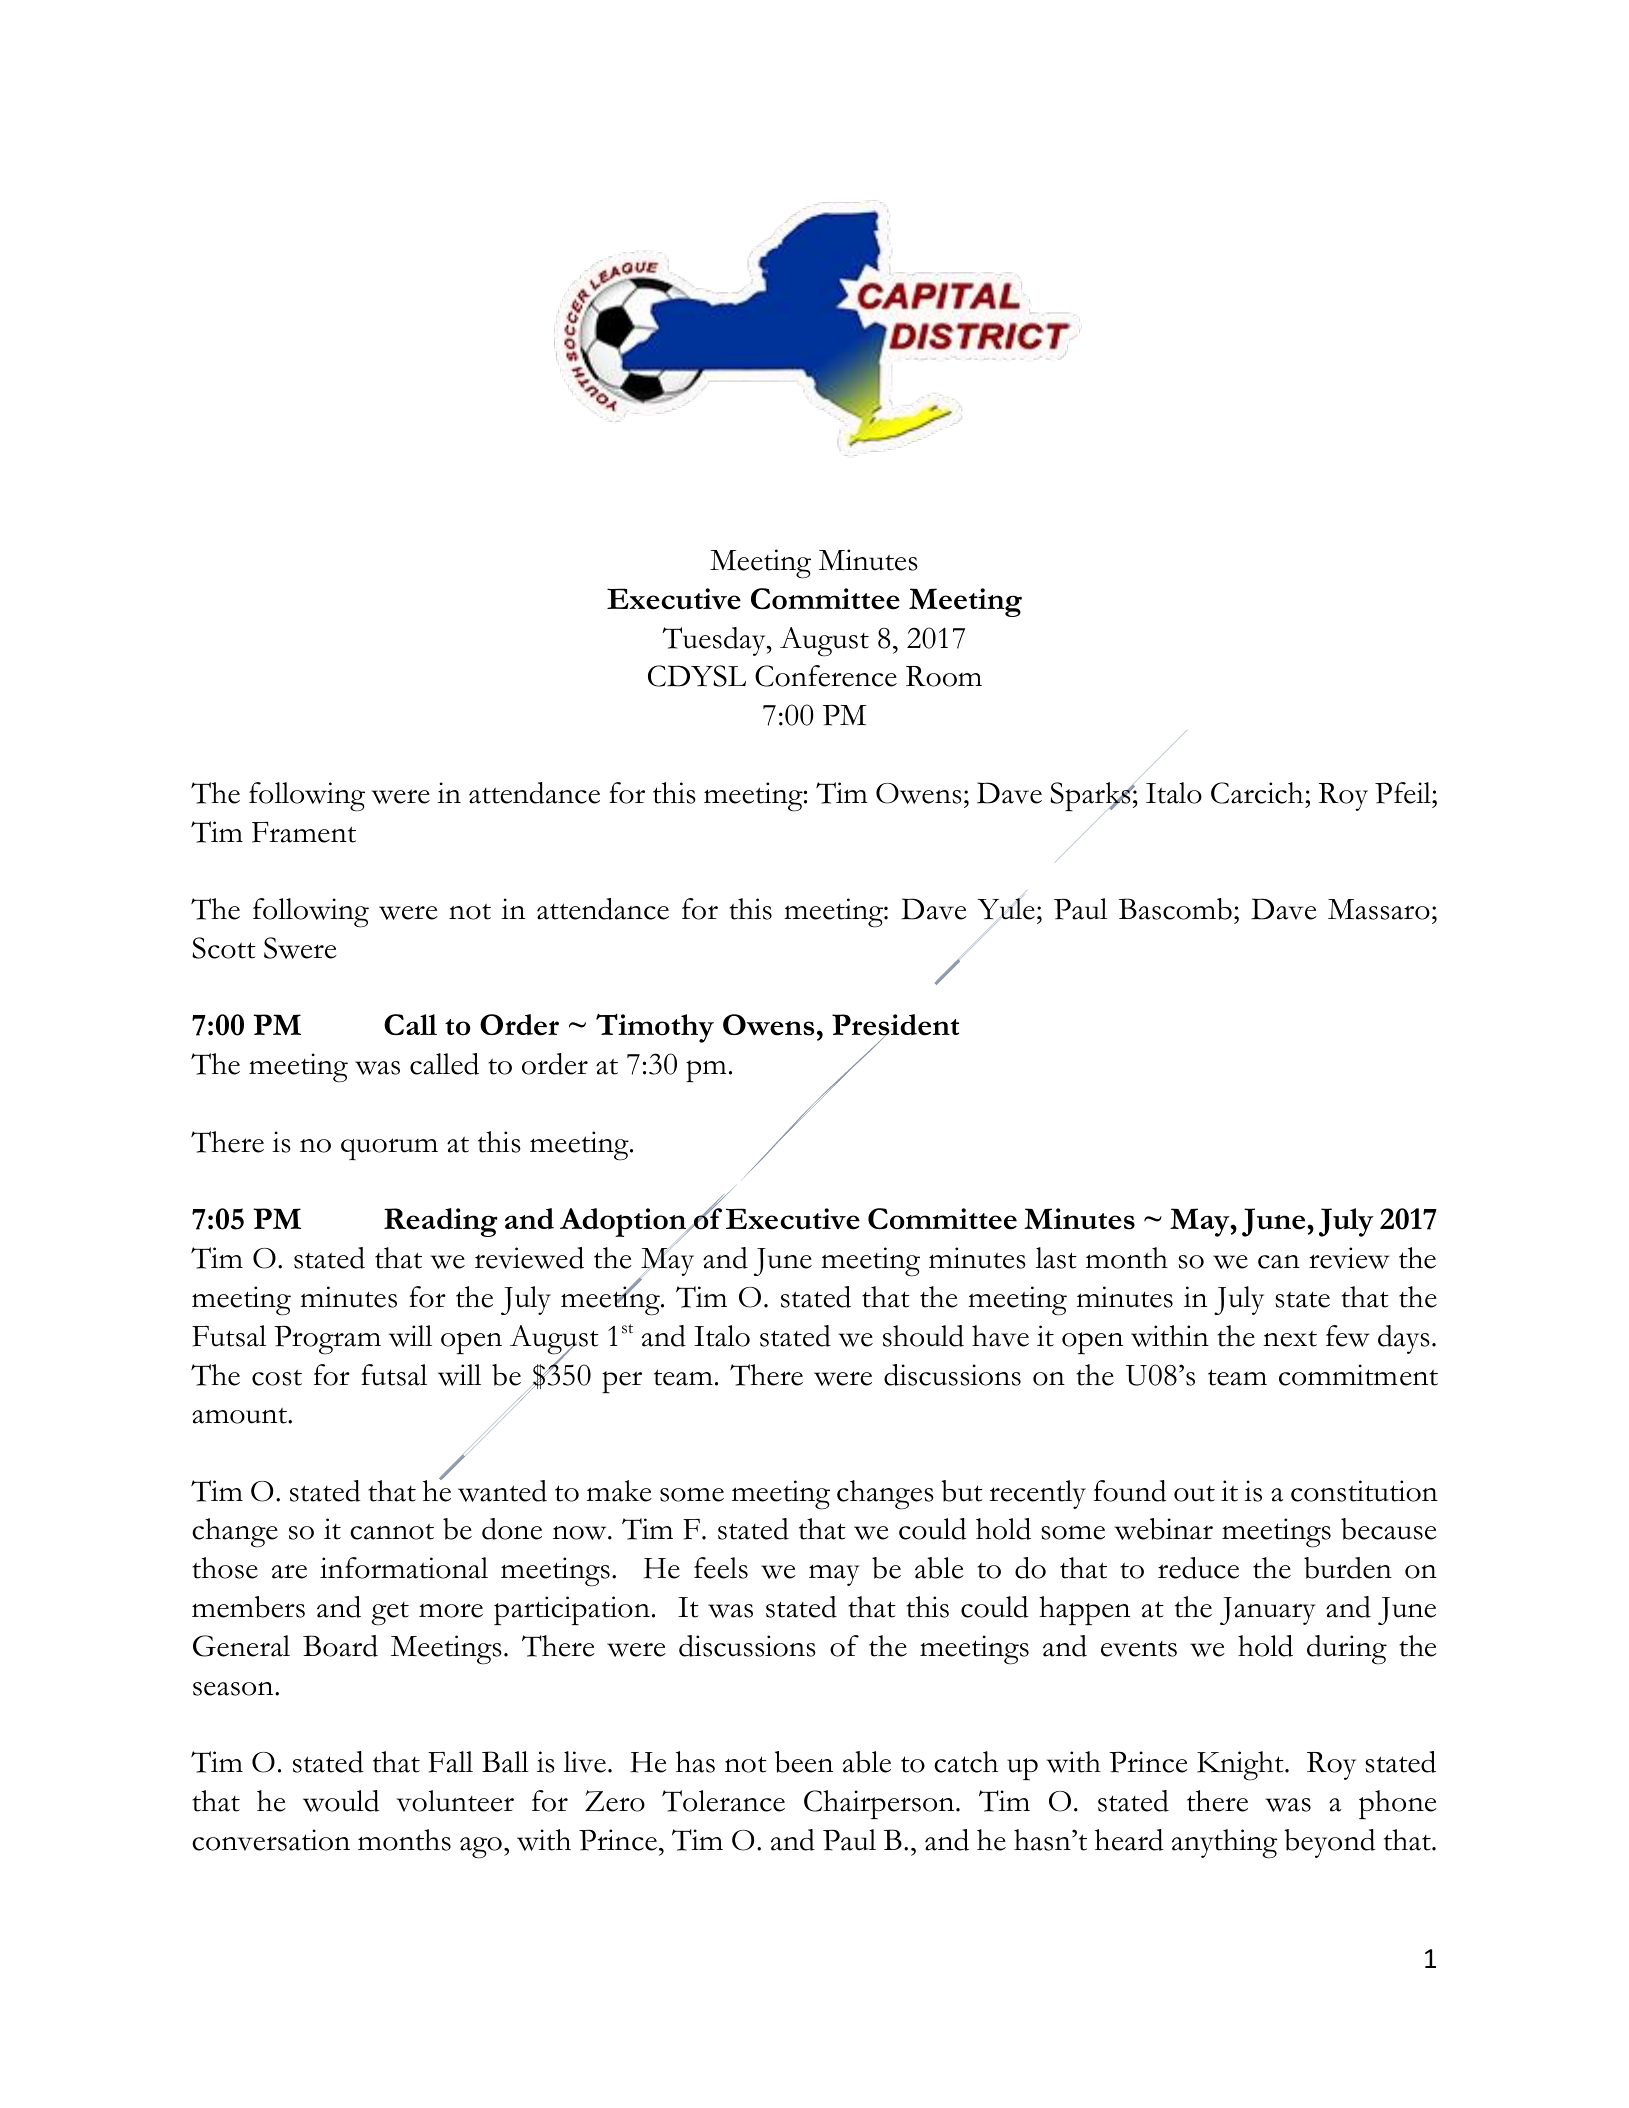  Describe the element at coordinates (1056, 1258) in the image. I see `last` at that location.
